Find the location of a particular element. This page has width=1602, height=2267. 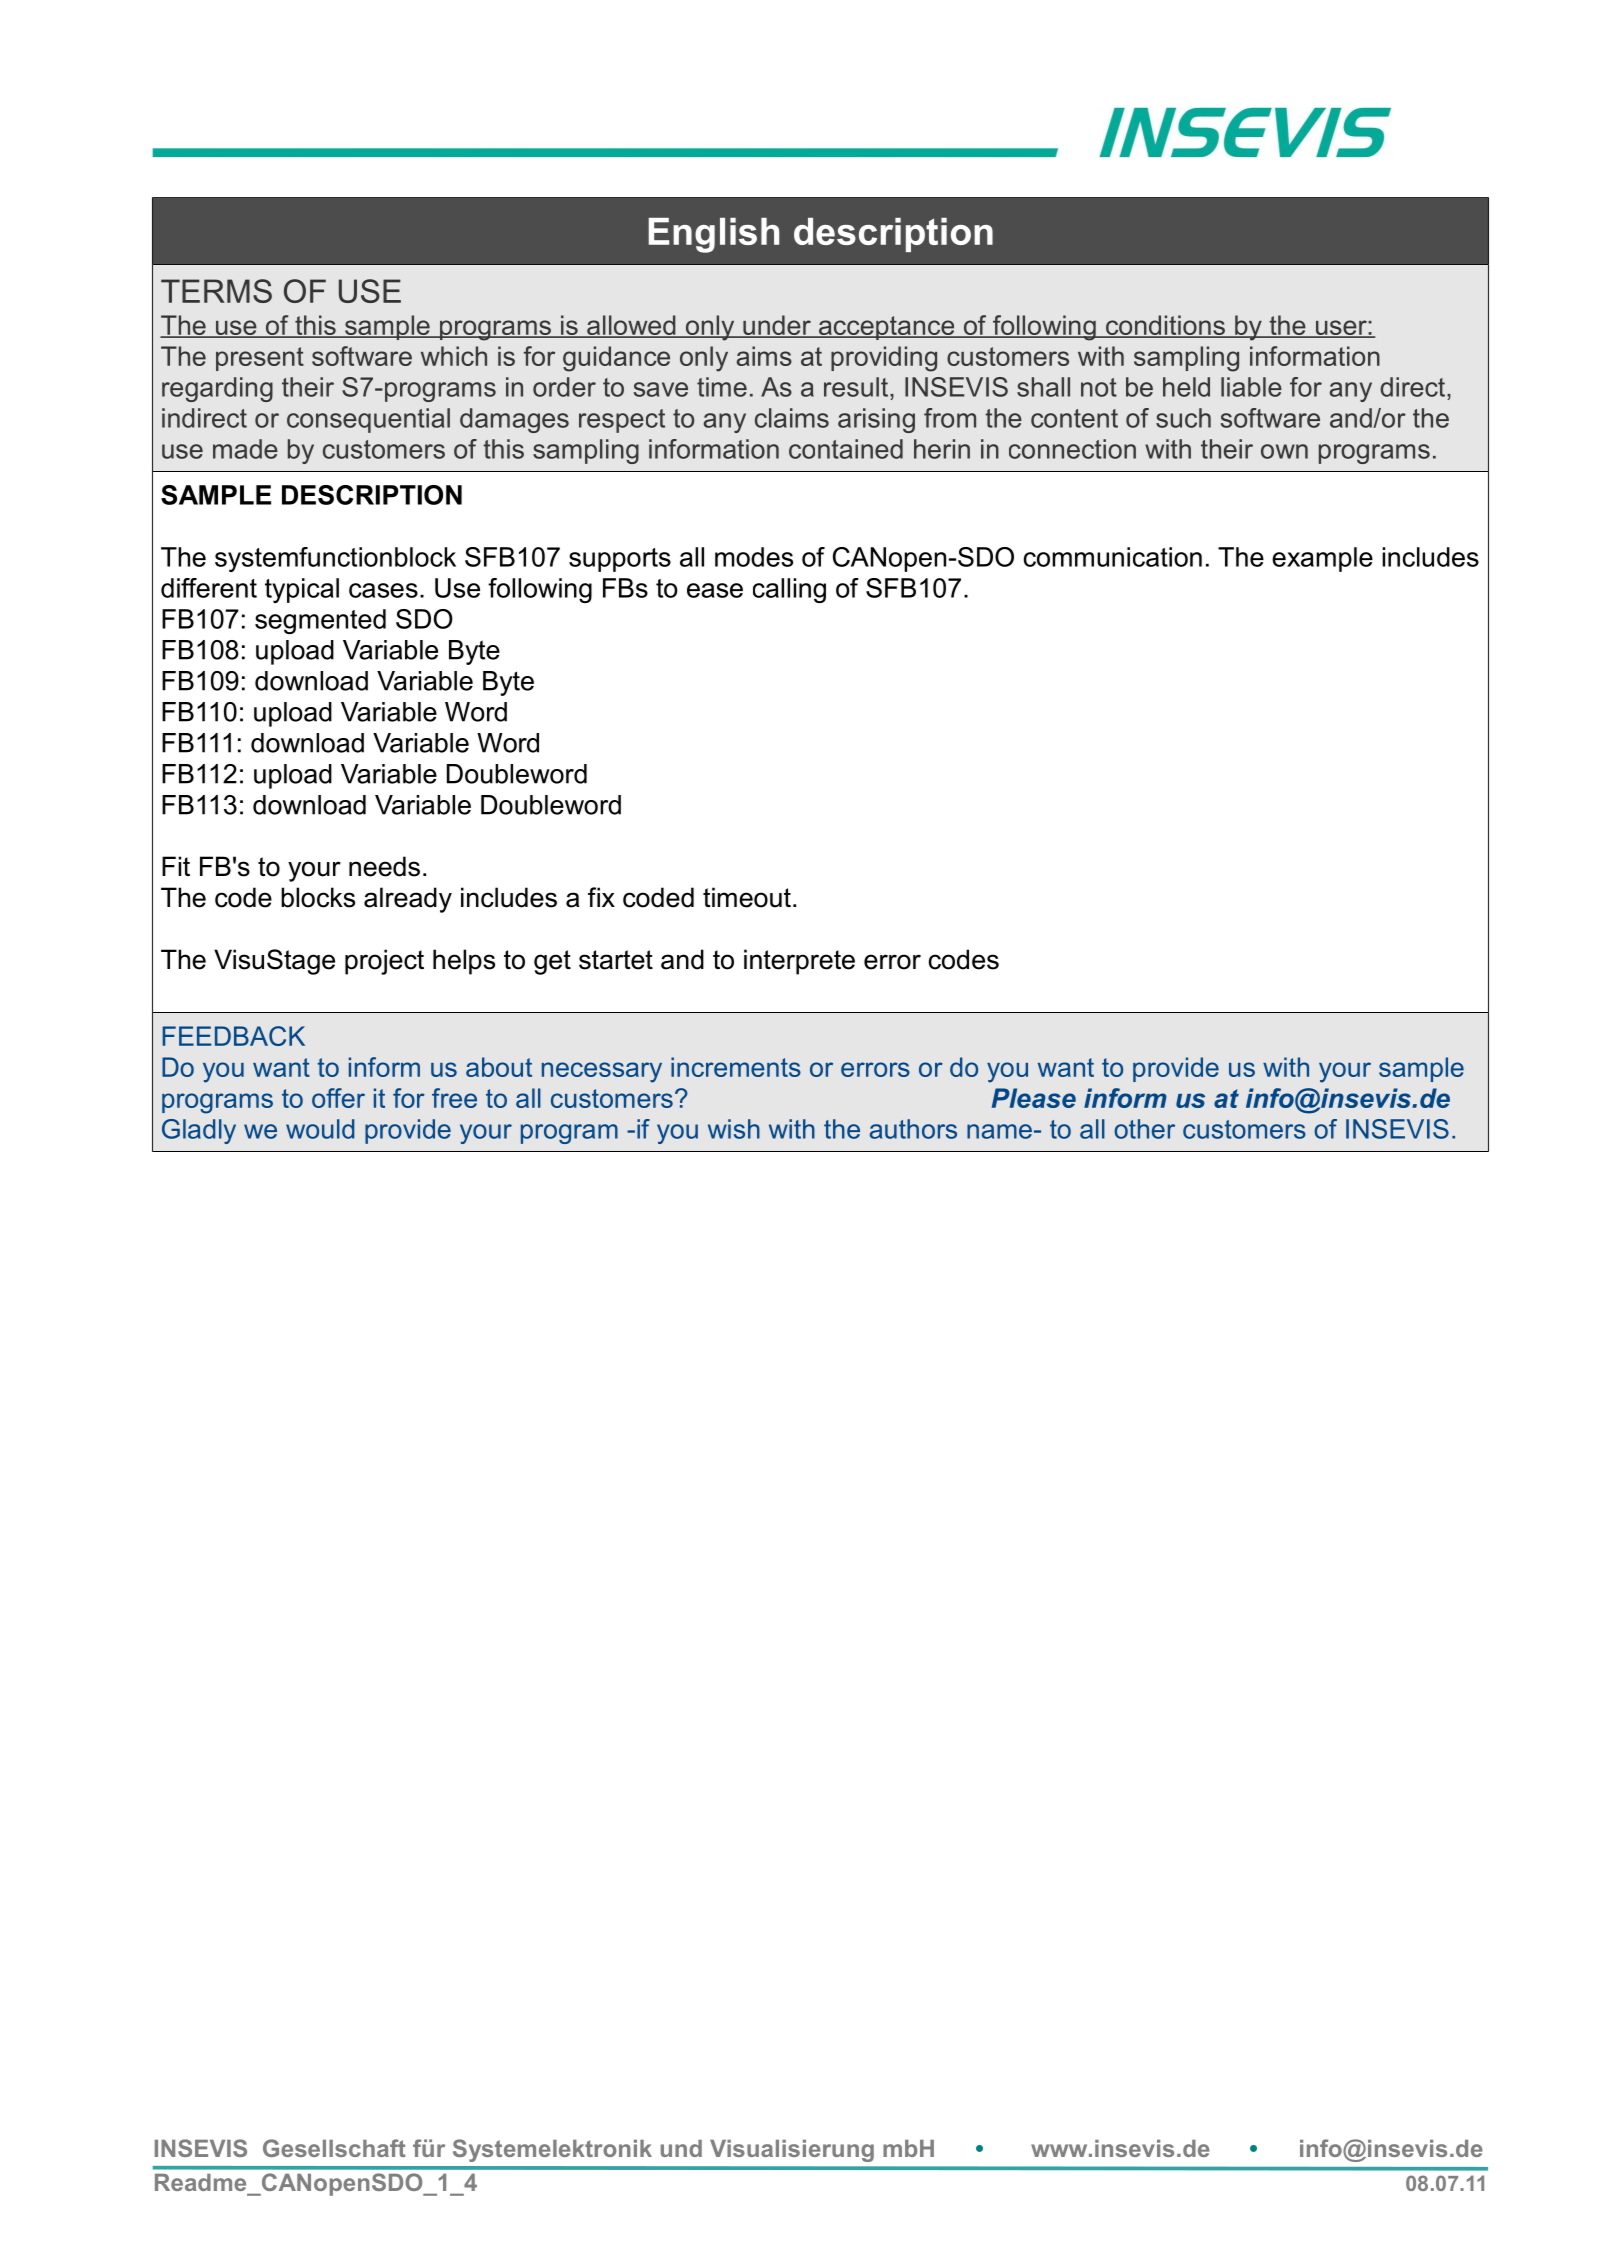

conditions is located at coordinates (1165, 326).
